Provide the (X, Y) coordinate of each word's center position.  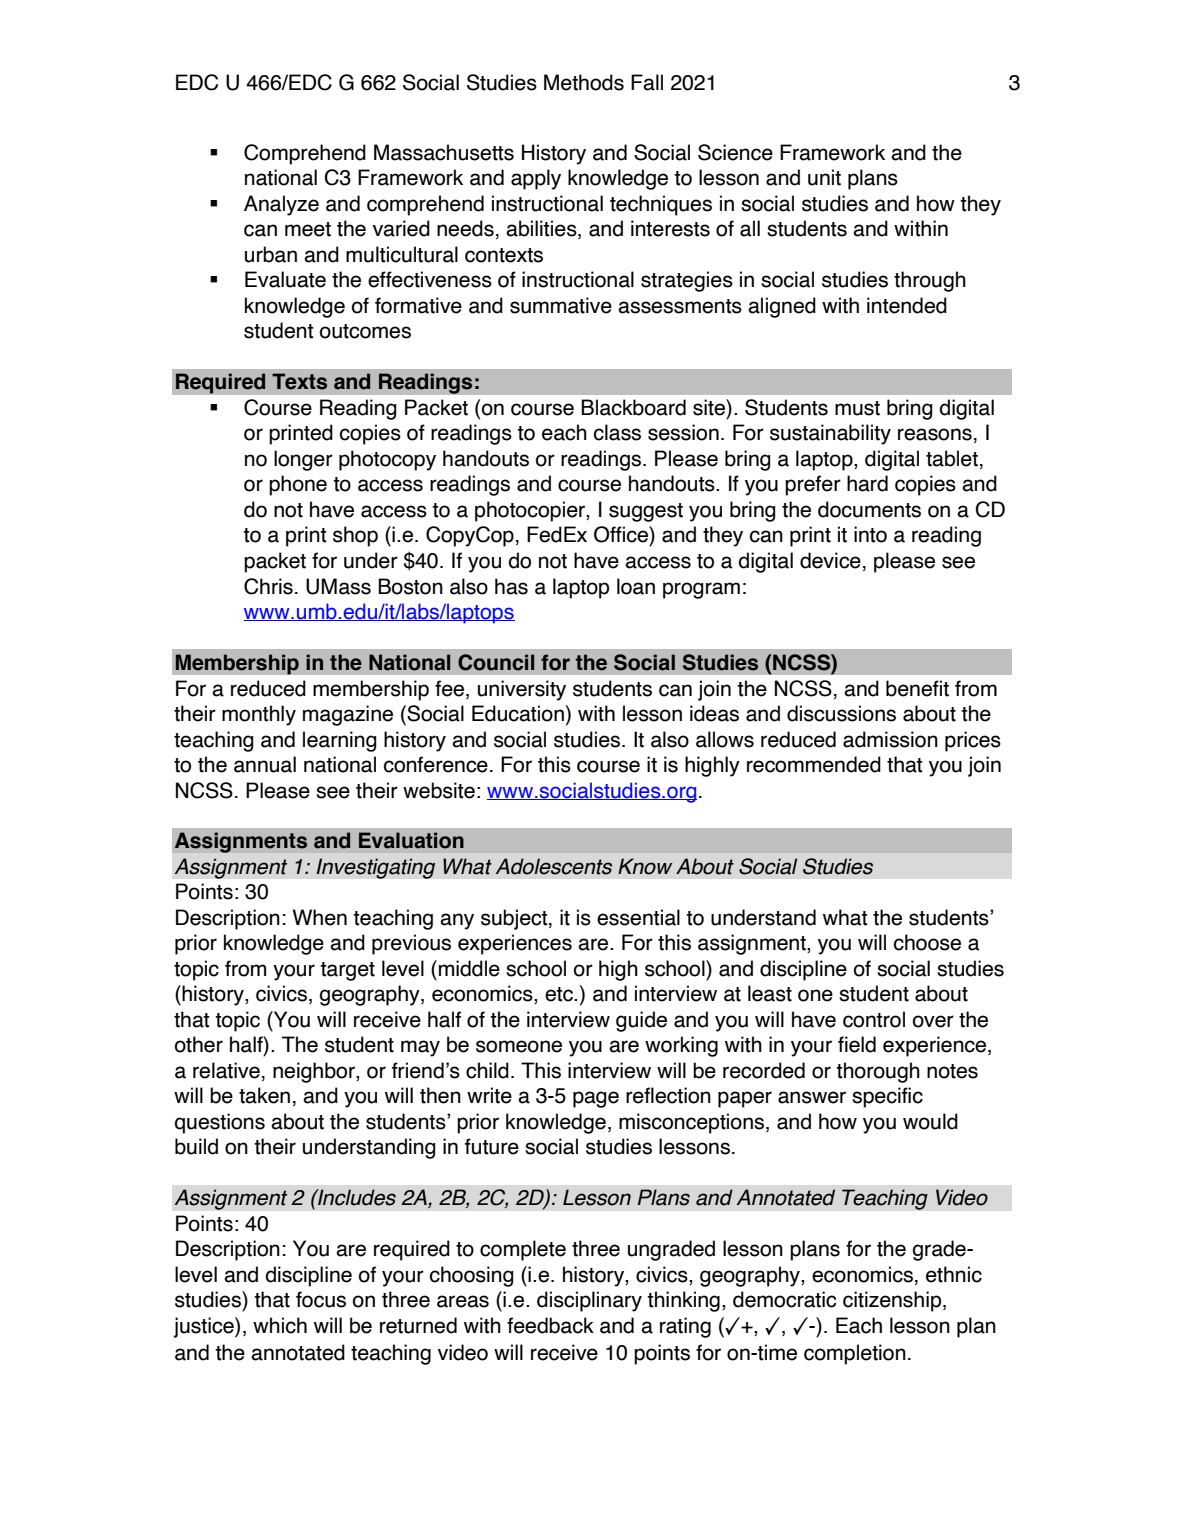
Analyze (281, 205)
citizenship (893, 1301)
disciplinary (589, 1301)
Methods (584, 82)
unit (824, 177)
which (280, 1325)
